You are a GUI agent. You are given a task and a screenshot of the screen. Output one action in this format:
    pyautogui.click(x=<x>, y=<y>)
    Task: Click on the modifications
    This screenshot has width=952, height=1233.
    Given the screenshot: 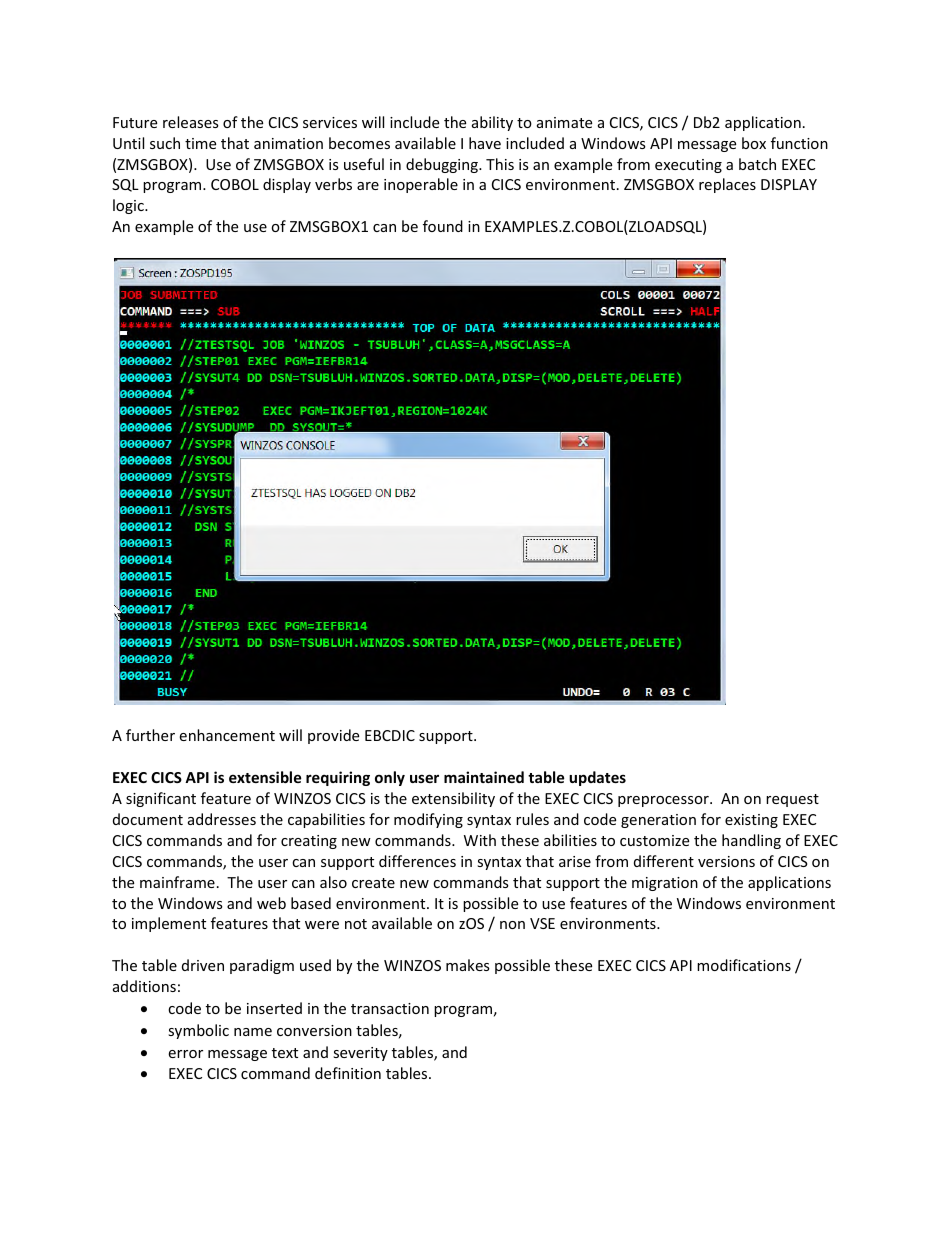 What is the action you would take?
    pyautogui.click(x=744, y=965)
